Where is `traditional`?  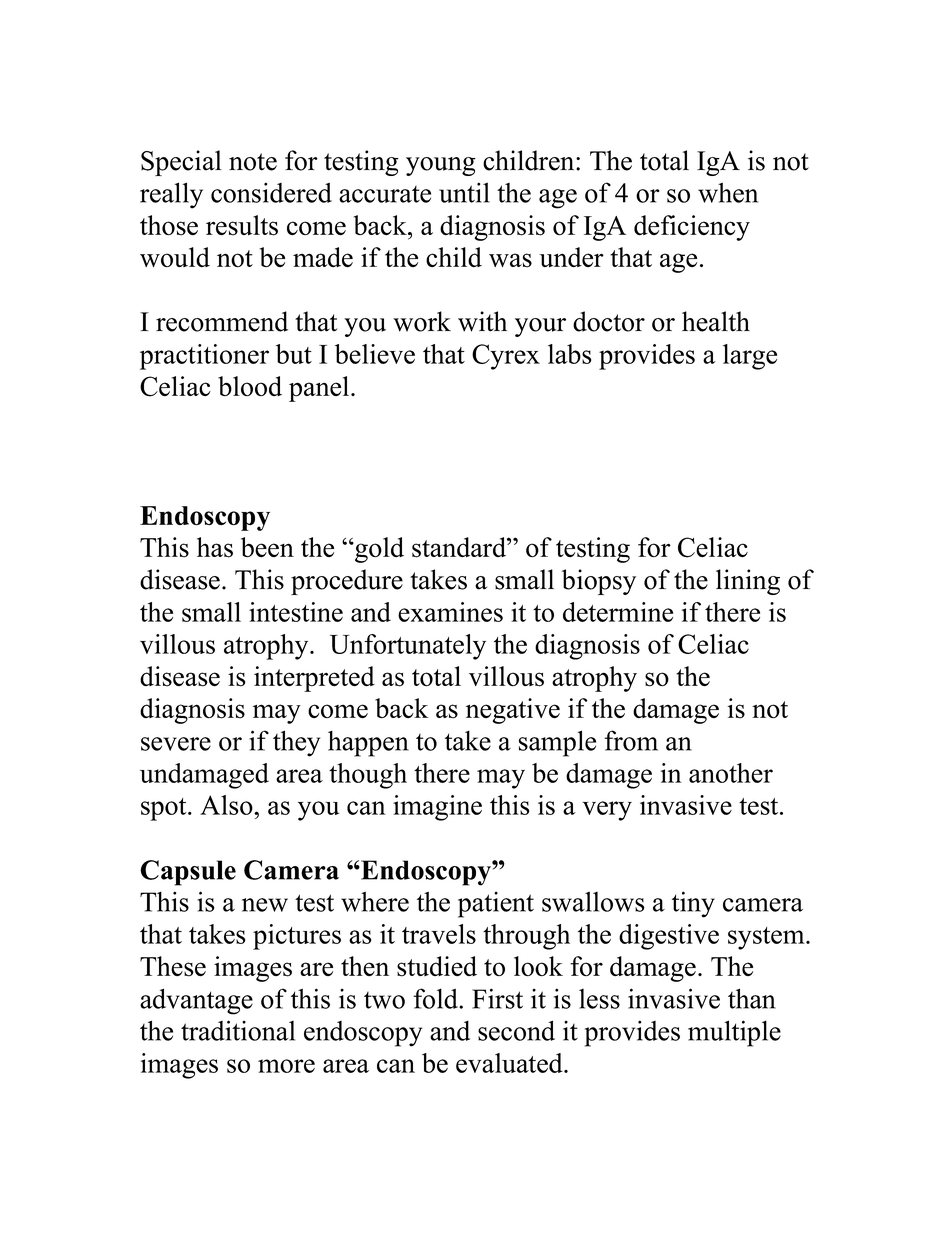 traditional is located at coordinates (238, 1030).
